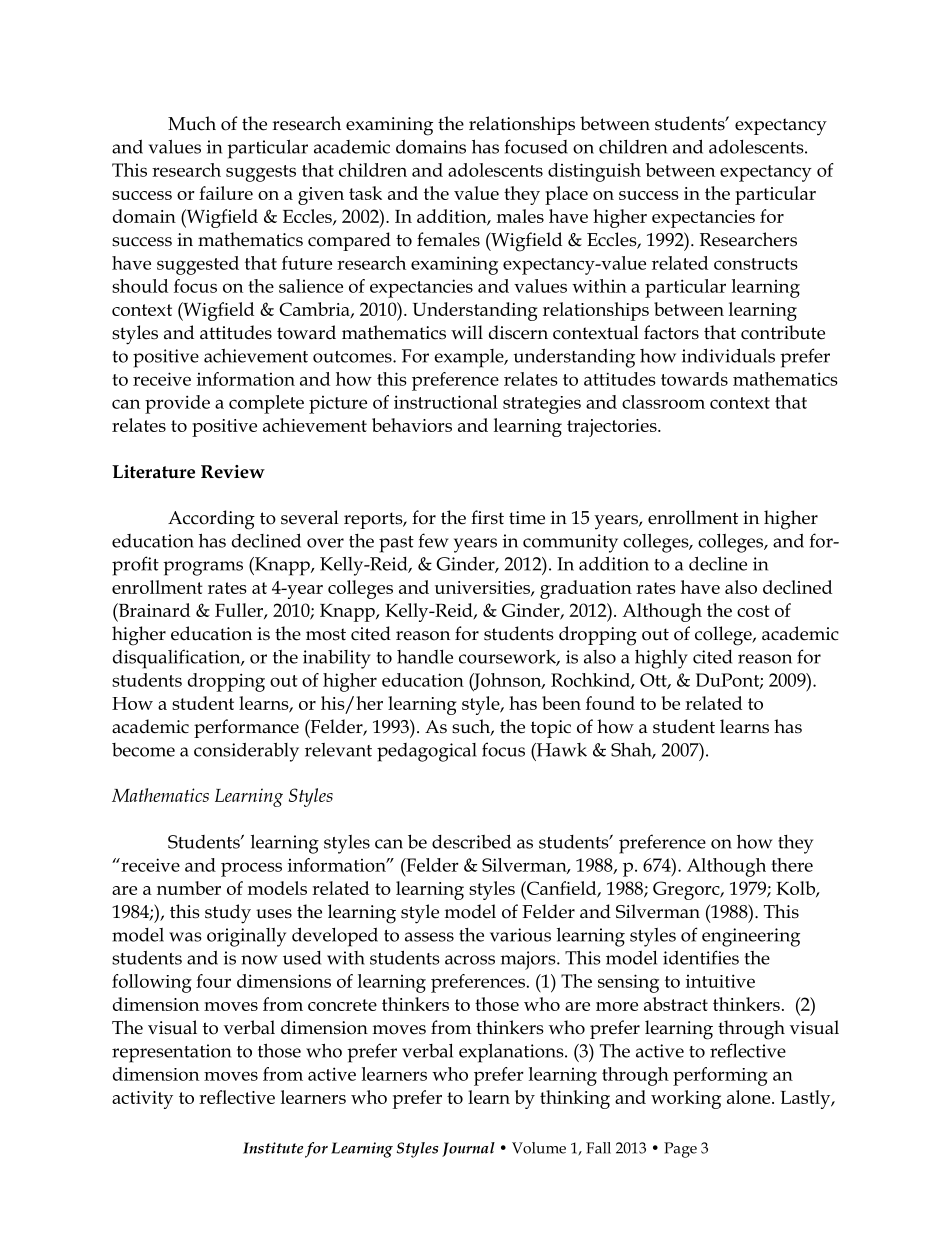 Image resolution: width=952 pixels, height=1233 pixels. What do you see at coordinates (192, 123) in the screenshot?
I see `Much` at bounding box center [192, 123].
